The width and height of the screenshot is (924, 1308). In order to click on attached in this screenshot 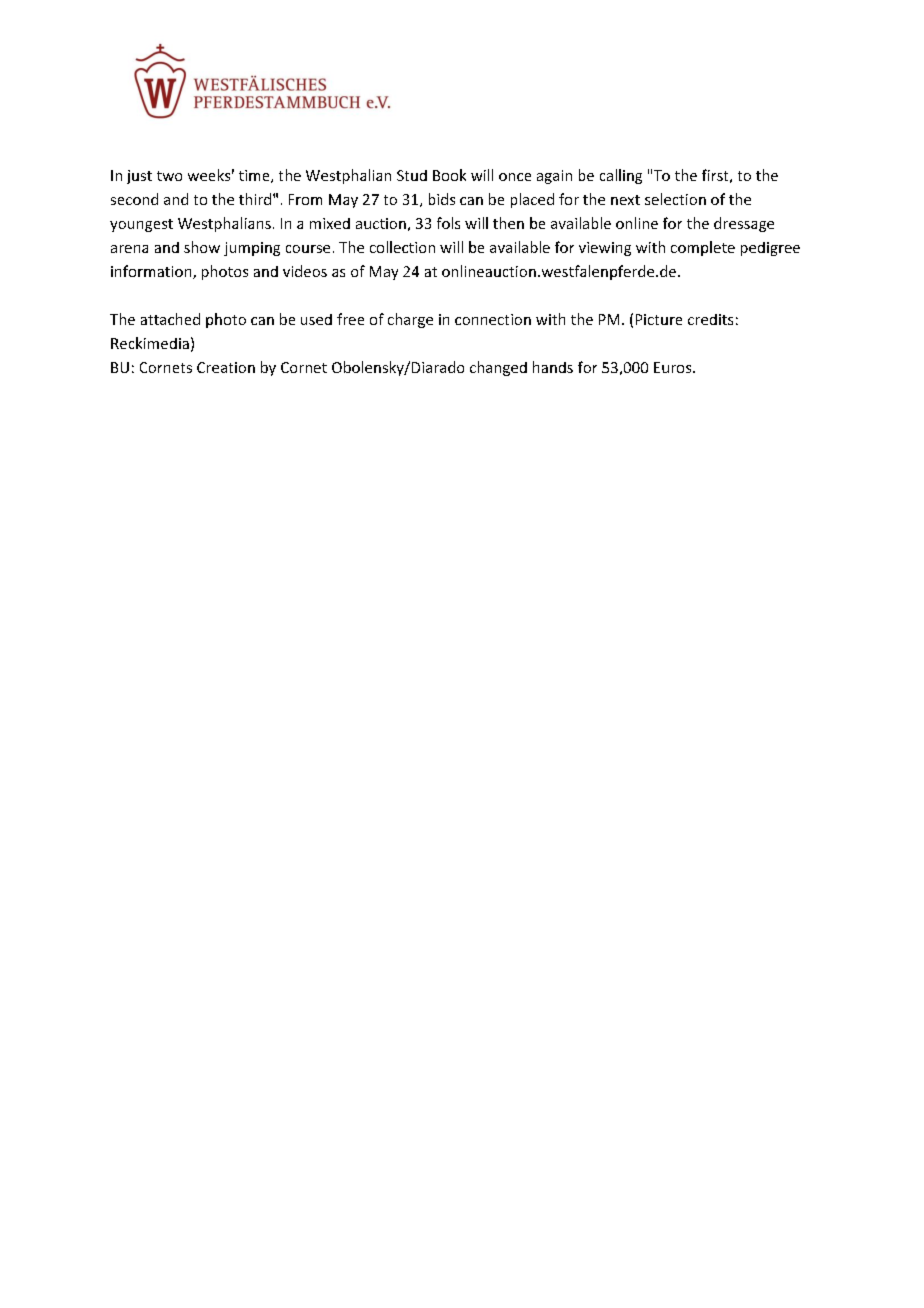, I will do `click(170, 319)`.
